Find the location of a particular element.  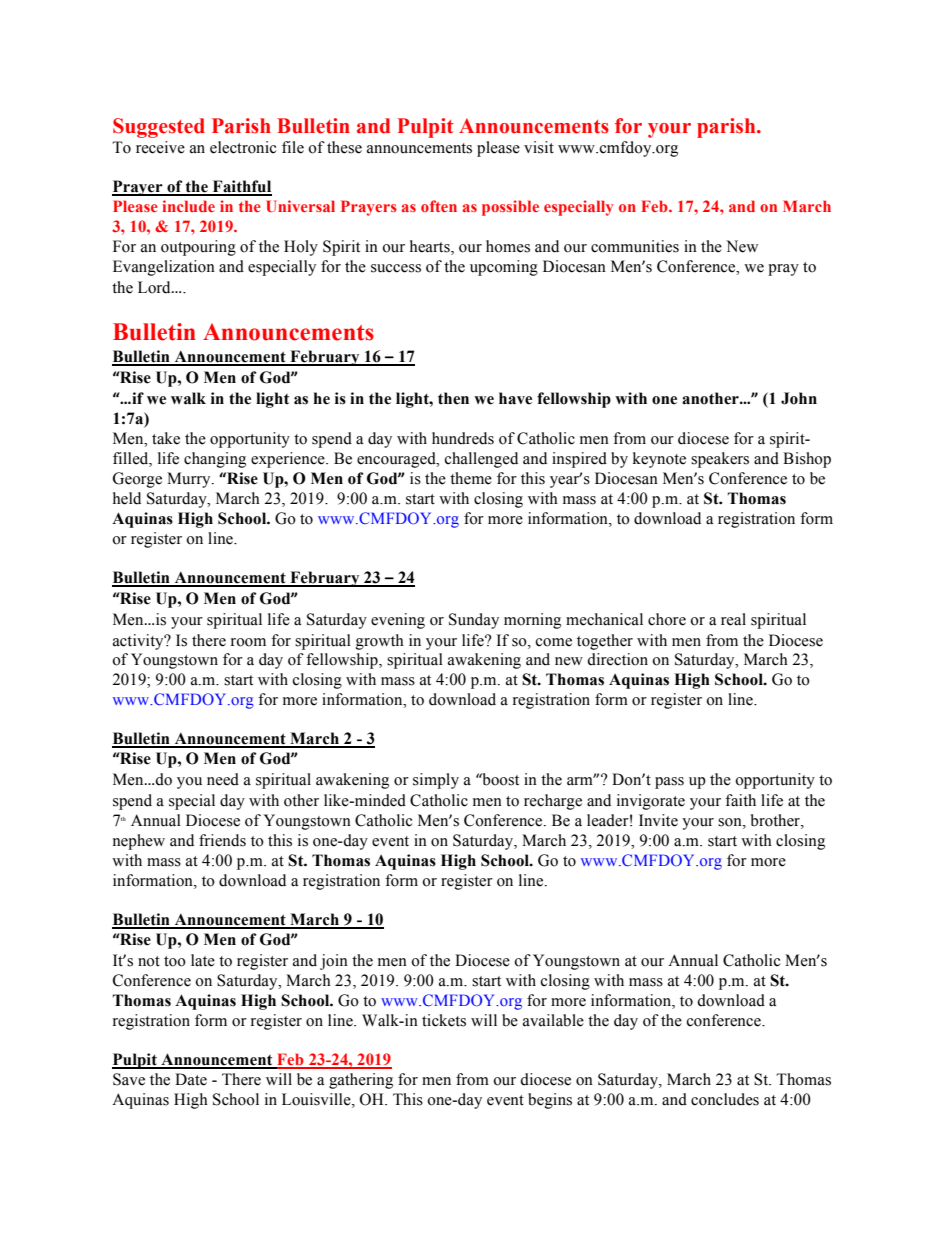

need is located at coordinates (223, 779).
